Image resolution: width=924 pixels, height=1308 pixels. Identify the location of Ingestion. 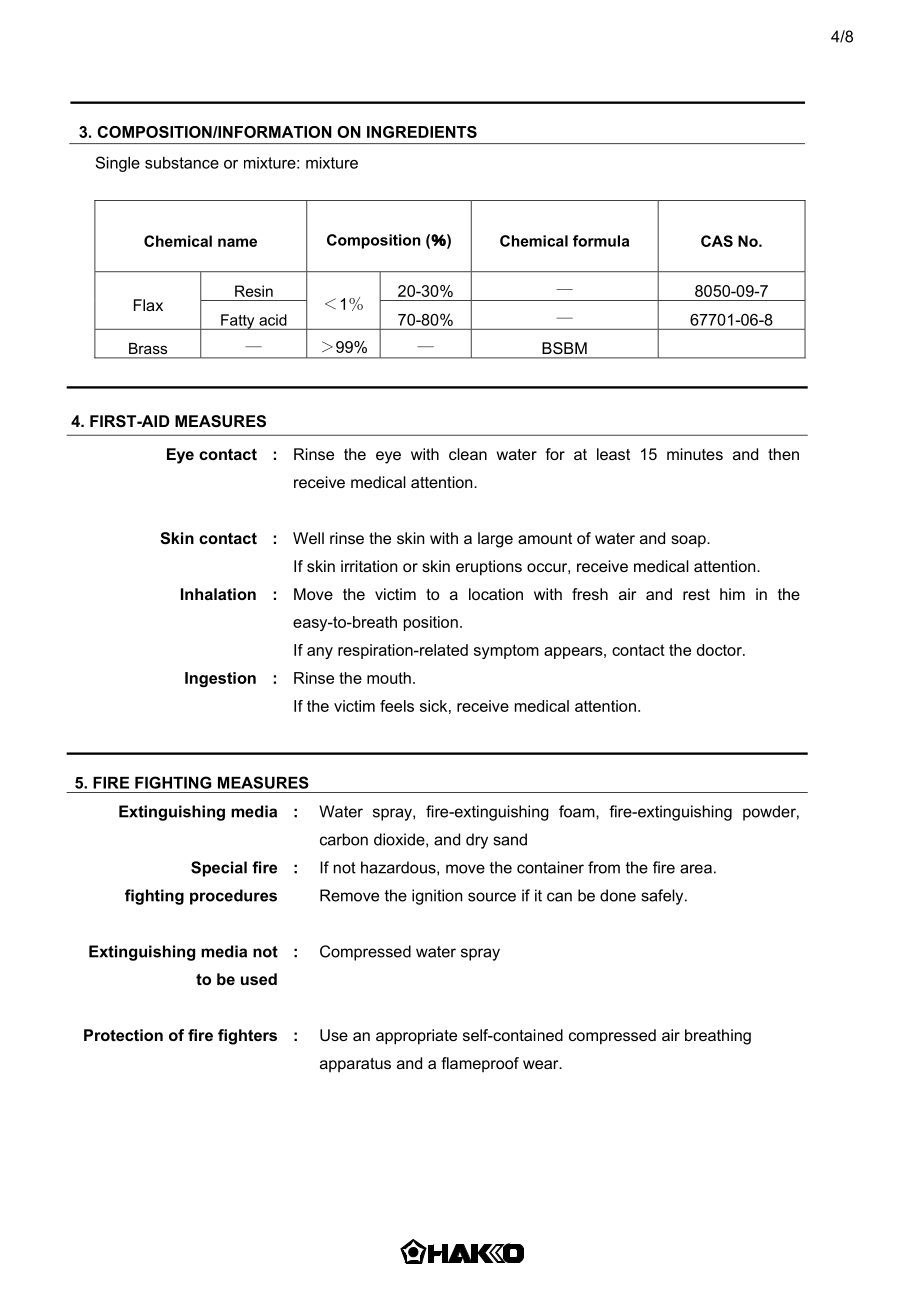
(220, 679).
